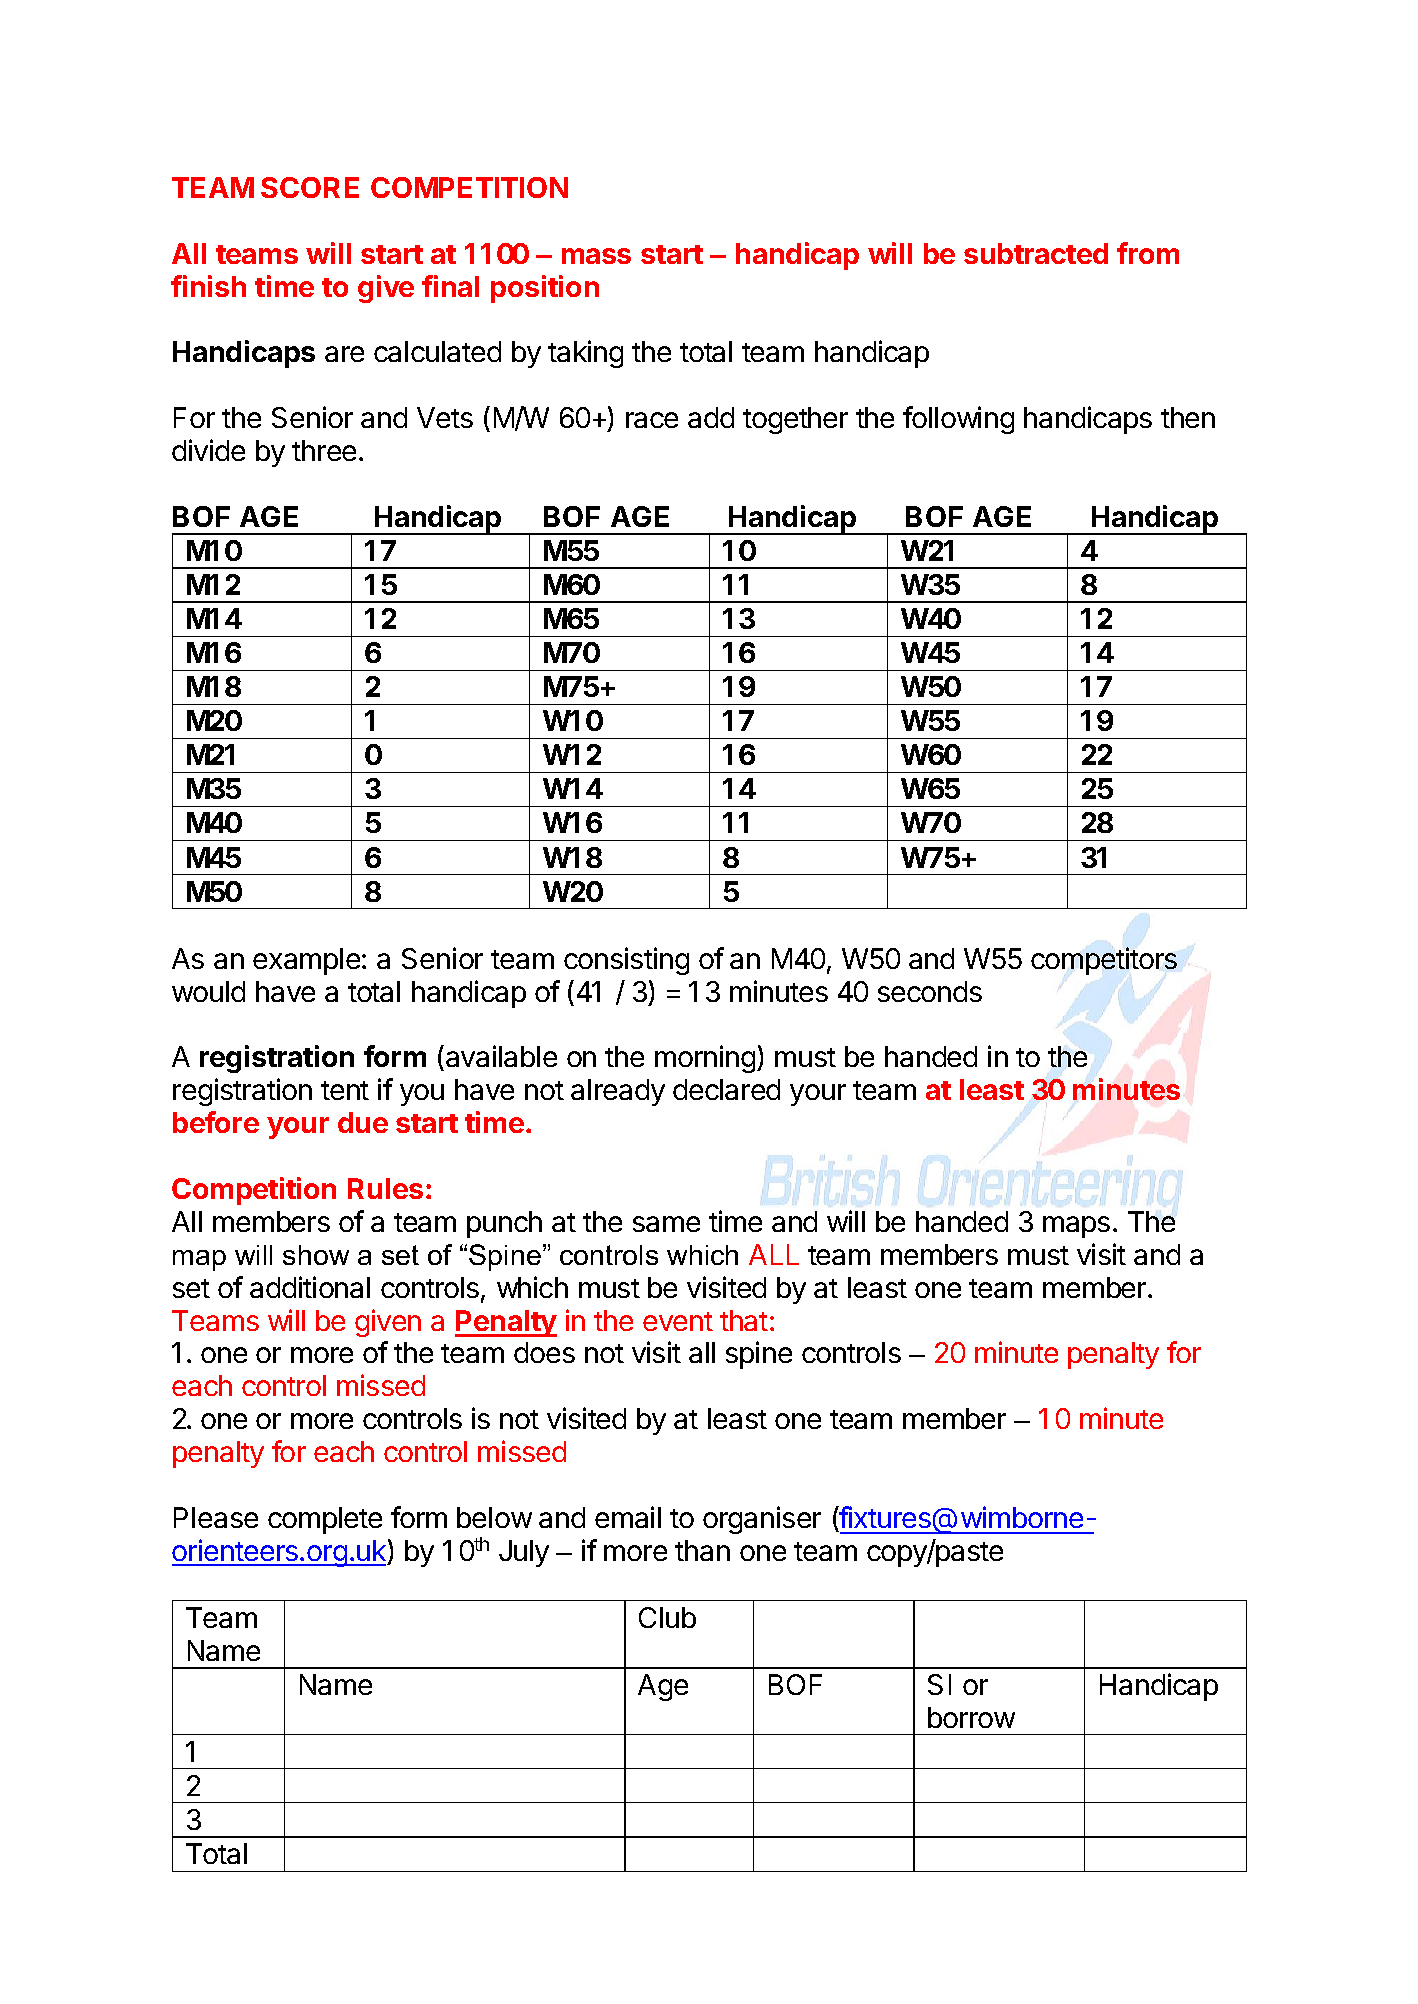  What do you see at coordinates (626, 961) in the page?
I see `consisting` at bounding box center [626, 961].
